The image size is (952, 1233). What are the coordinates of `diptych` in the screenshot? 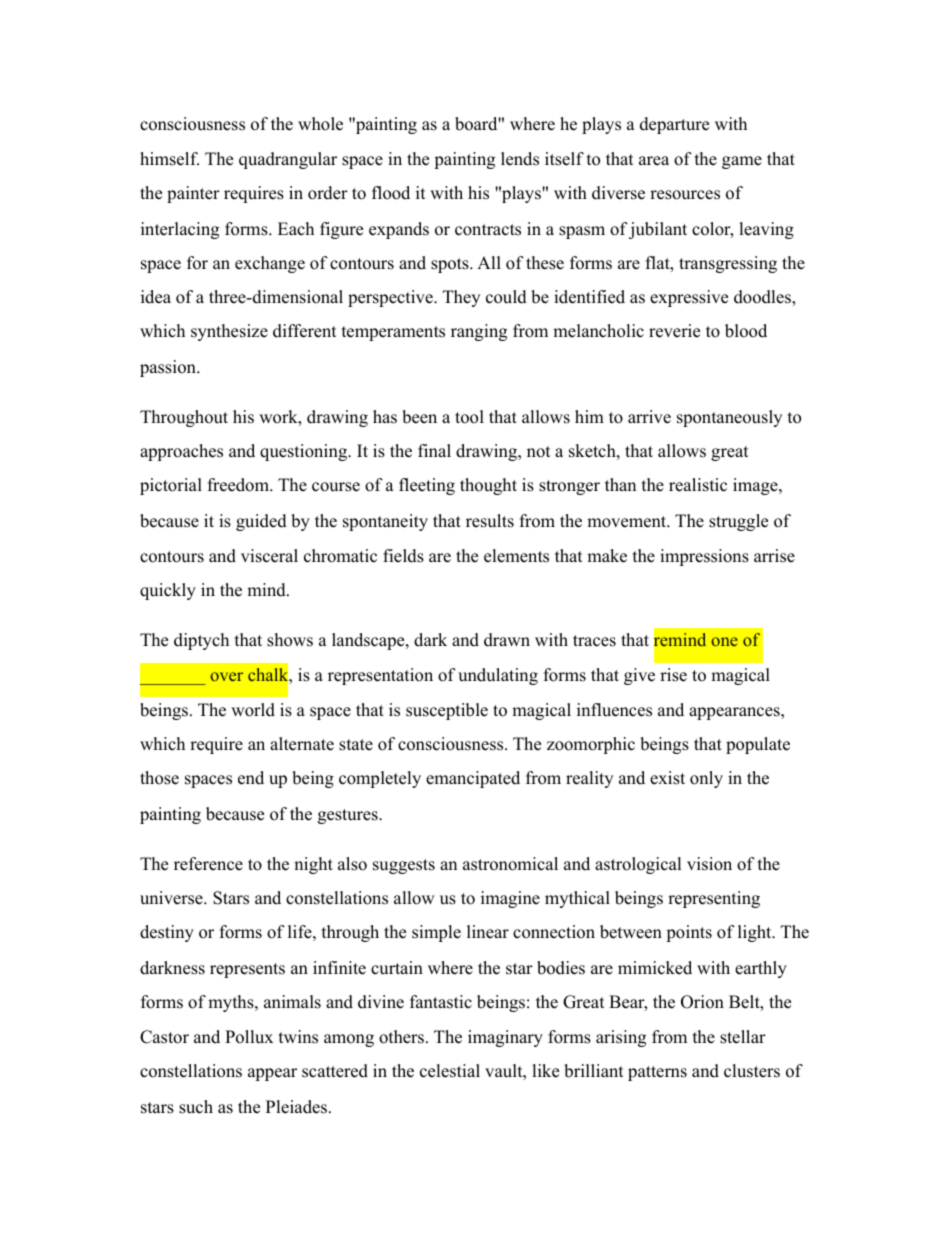 It's located at (201, 641).
